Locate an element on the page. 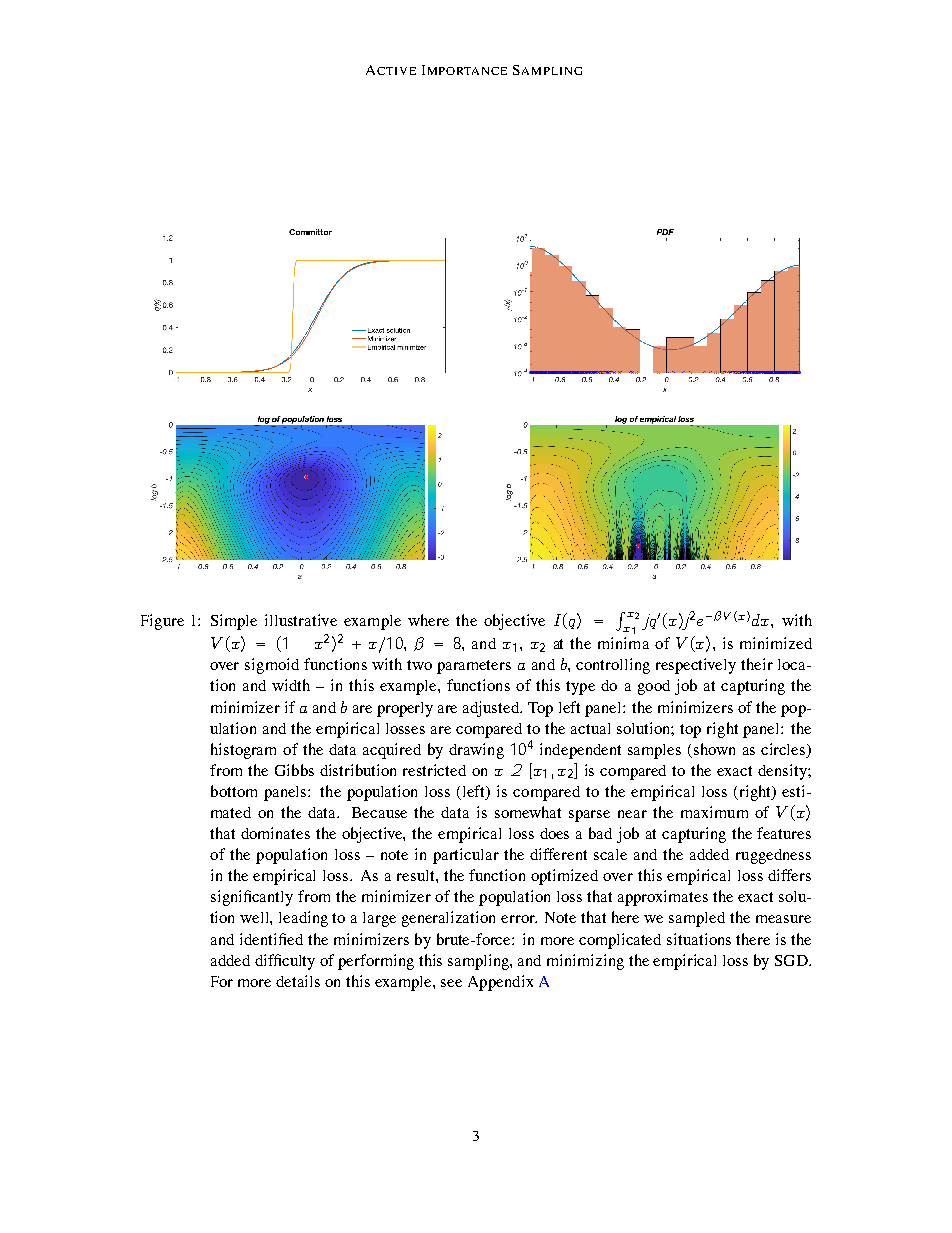 This image has height=1233, width=952. adjusted is located at coordinates (492, 709).
